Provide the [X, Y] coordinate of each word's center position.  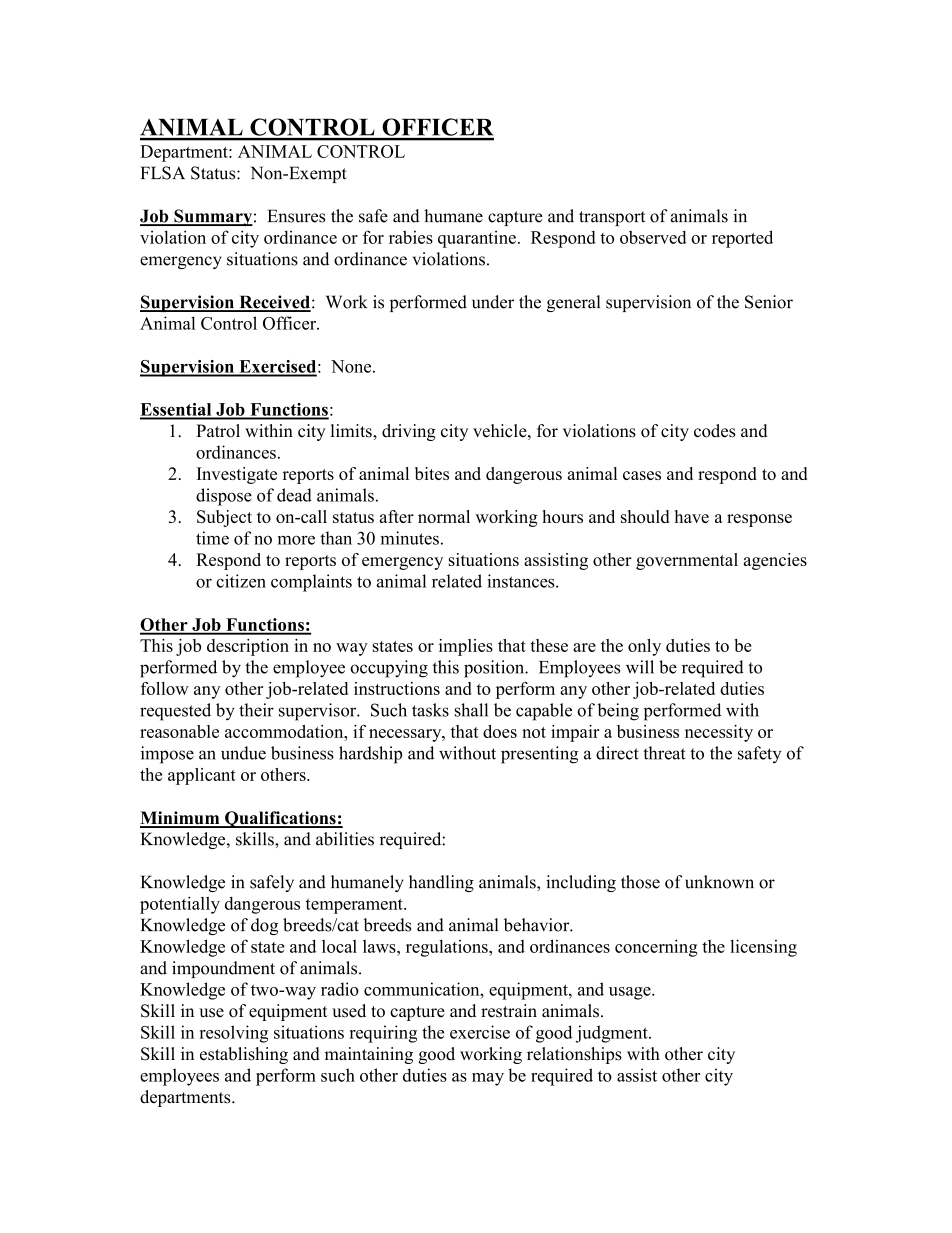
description [248, 647]
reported [742, 239]
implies [466, 647]
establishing [244, 1055]
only [644, 647]
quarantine [477, 239]
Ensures [296, 216]
